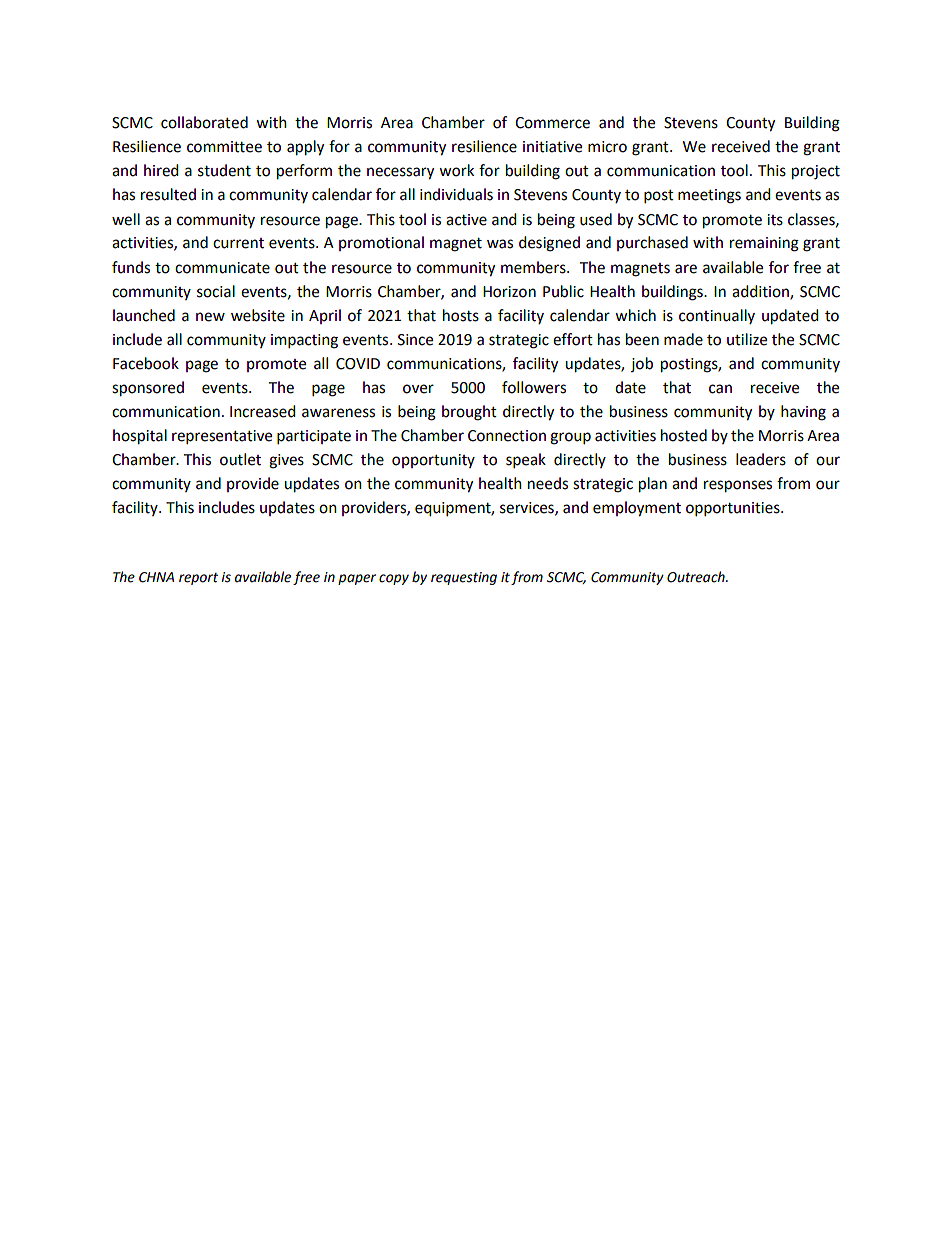  I want to click on Outreach, so click(697, 577).
